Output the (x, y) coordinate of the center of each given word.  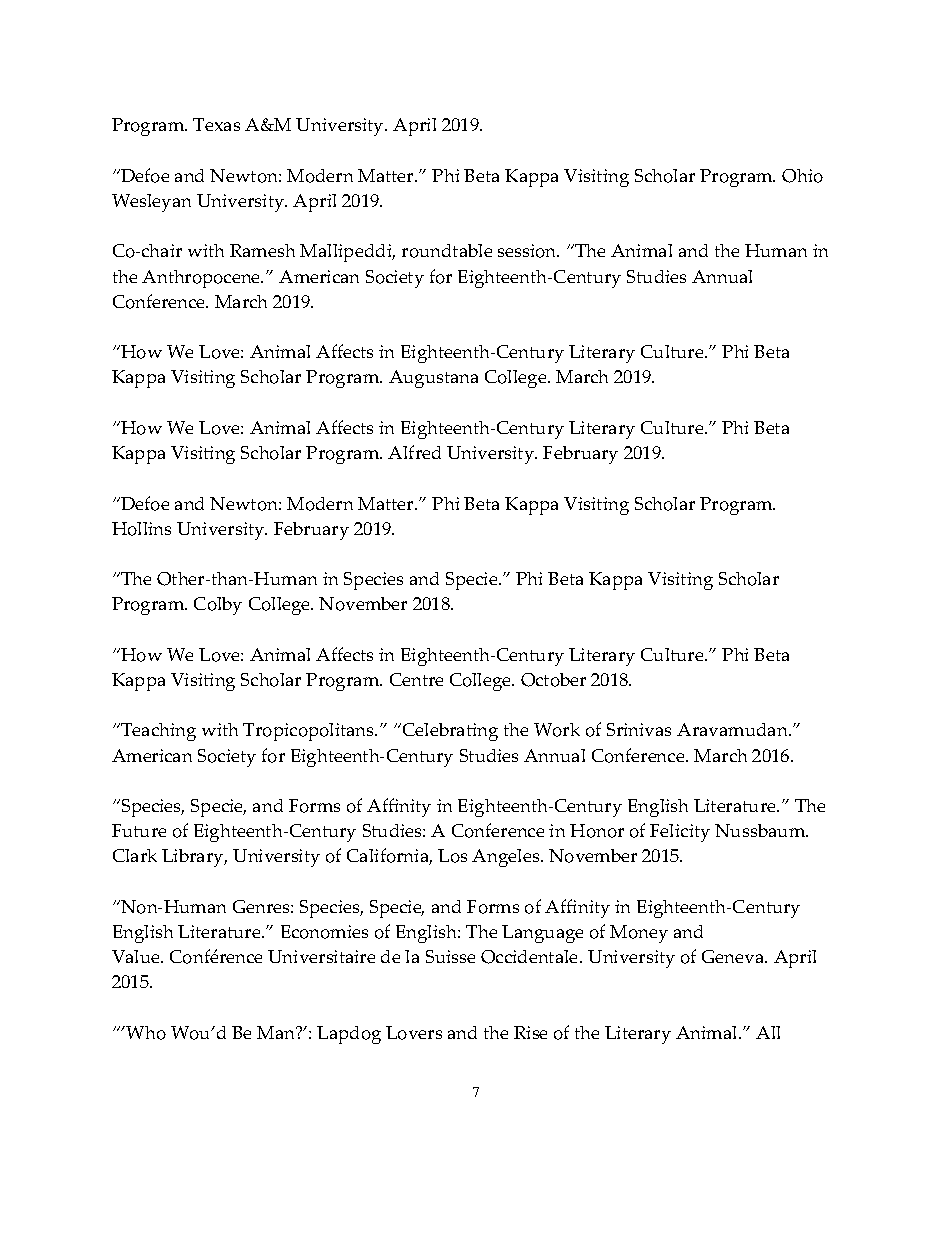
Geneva (734, 956)
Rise (530, 1032)
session (528, 251)
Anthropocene (202, 279)
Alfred (414, 452)
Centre (416, 679)
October (553, 680)
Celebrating (450, 732)
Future (139, 830)
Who (145, 1033)
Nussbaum (761, 830)
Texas (216, 124)
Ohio (802, 176)
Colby (218, 606)
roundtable (447, 251)
